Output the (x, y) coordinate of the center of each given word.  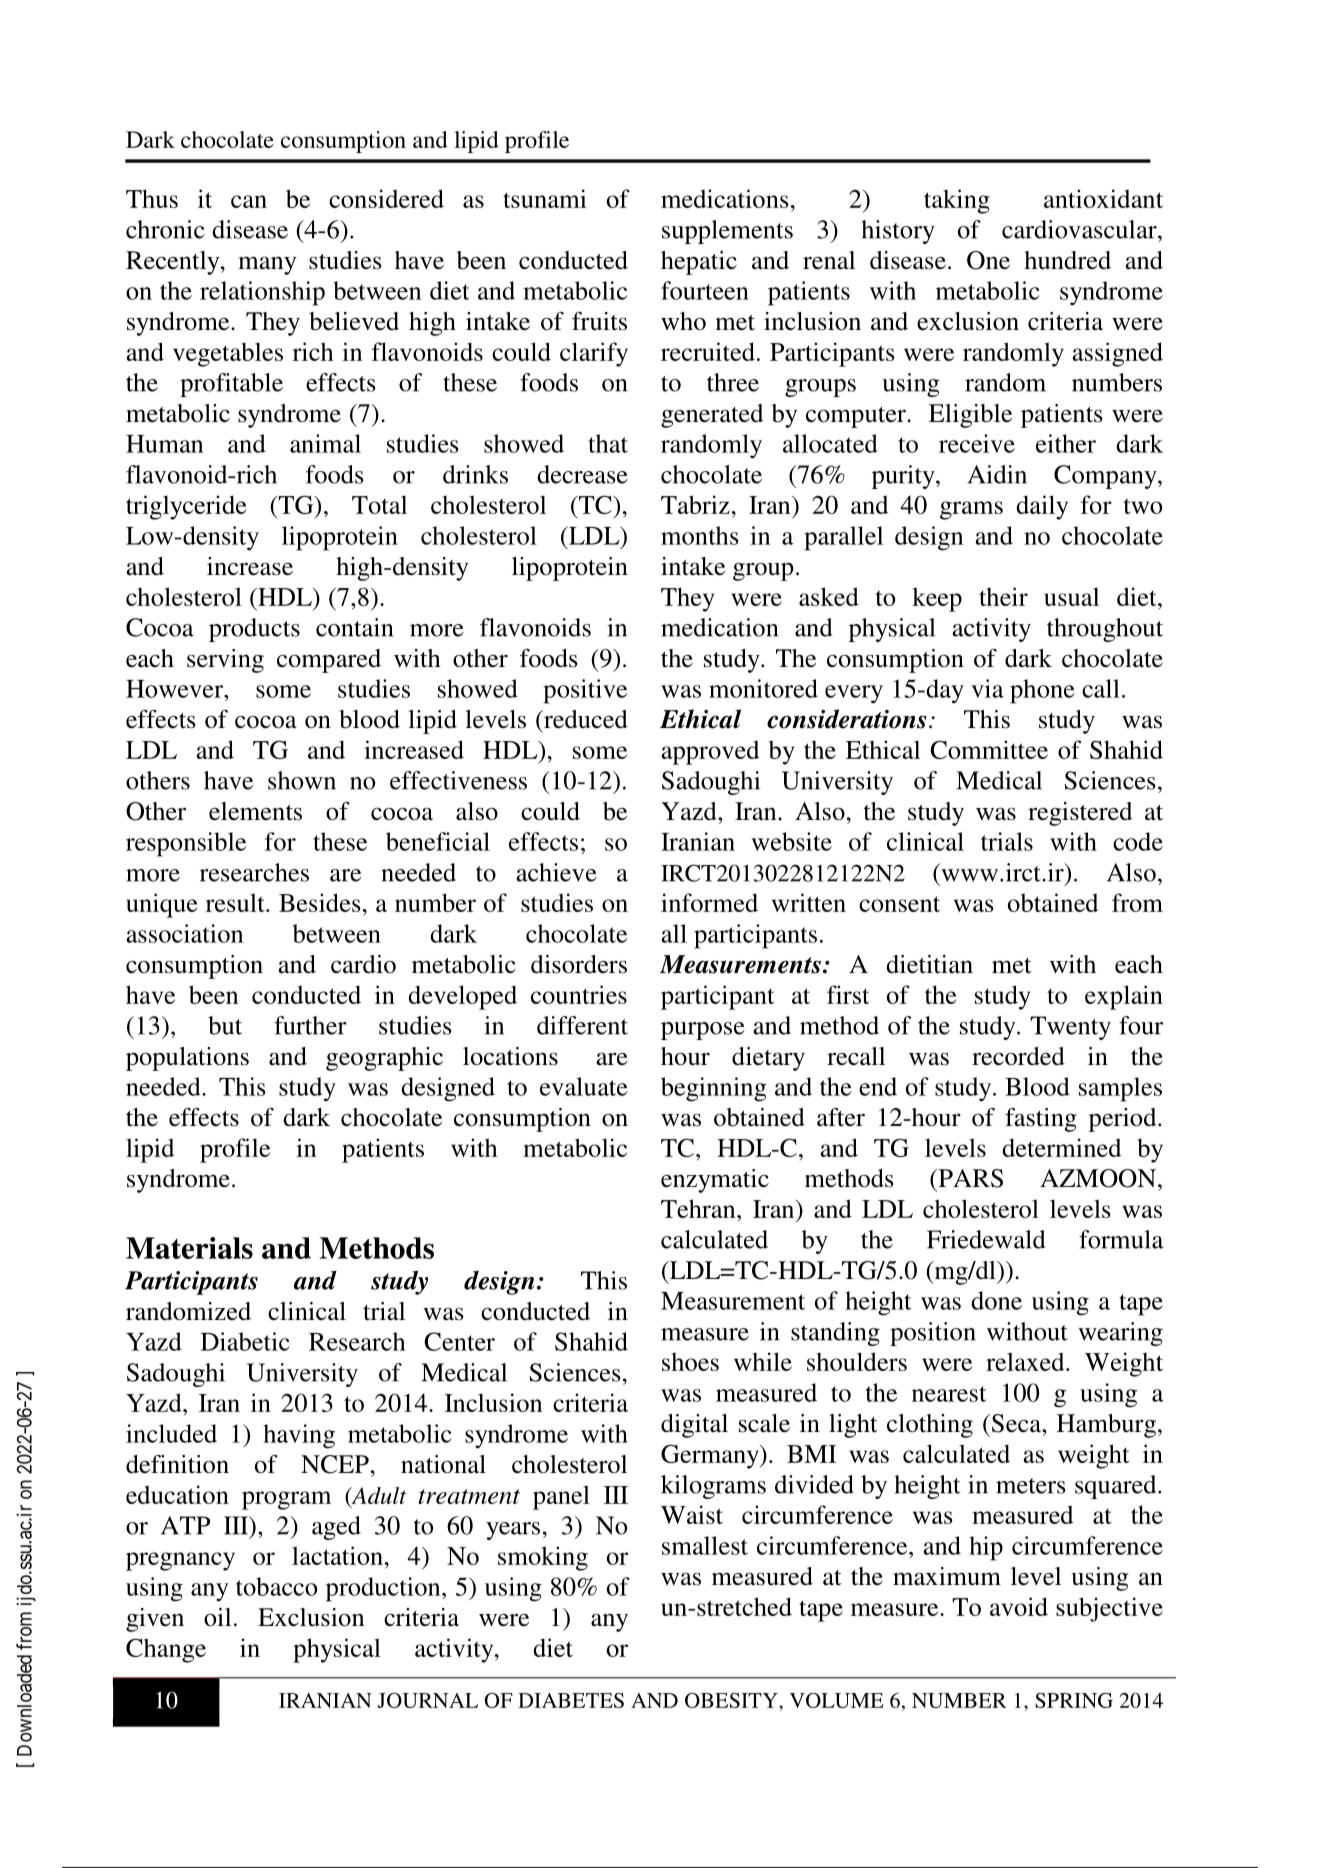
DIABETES (571, 1700)
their (1003, 596)
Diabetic (245, 1341)
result (236, 902)
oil (217, 1617)
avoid (1019, 1606)
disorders (579, 964)
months (700, 535)
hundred (1067, 260)
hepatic (699, 263)
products (254, 630)
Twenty (1070, 1028)
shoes (690, 1362)
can (249, 201)
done (996, 1300)
